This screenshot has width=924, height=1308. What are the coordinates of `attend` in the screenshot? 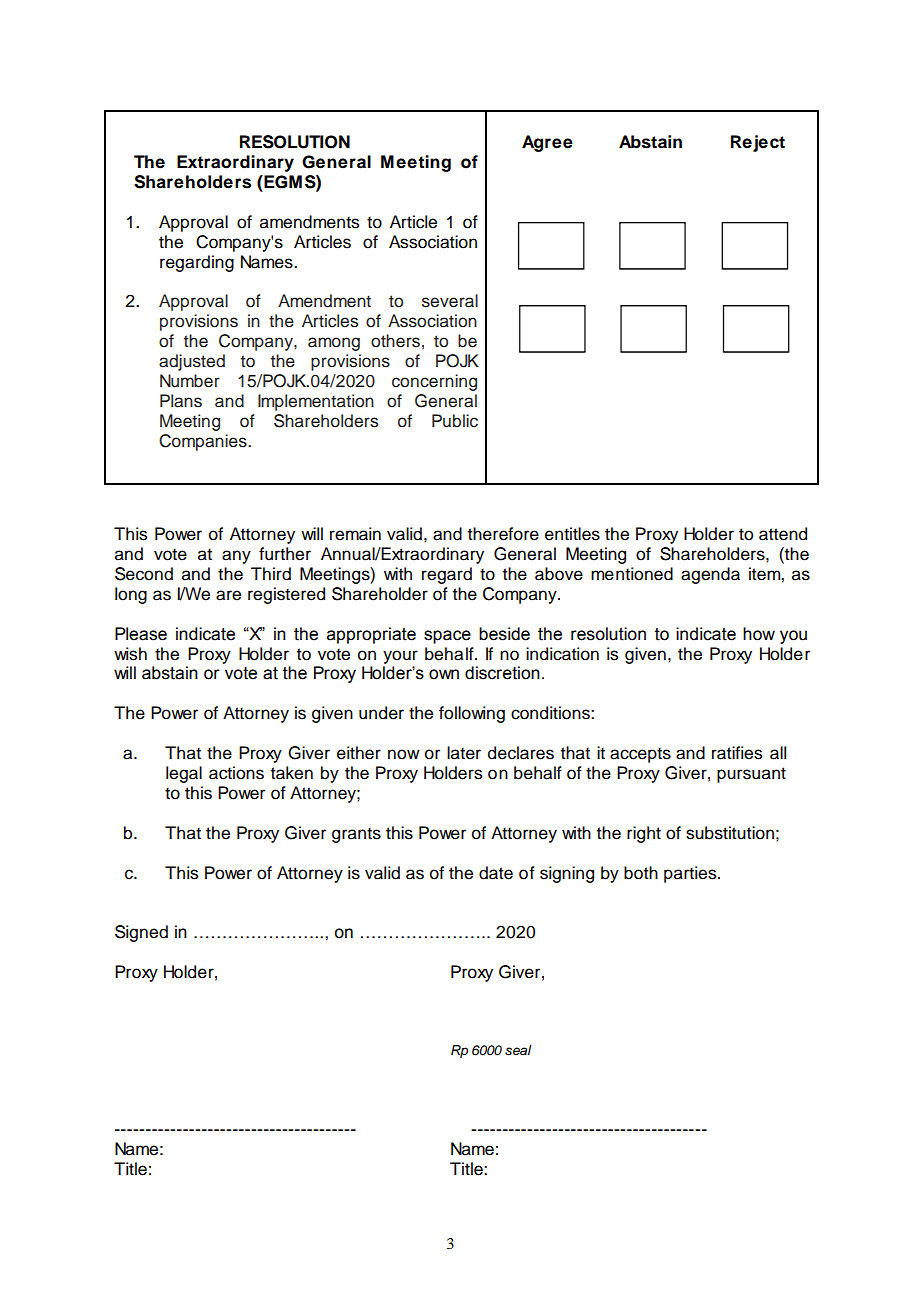 It's located at (783, 534).
